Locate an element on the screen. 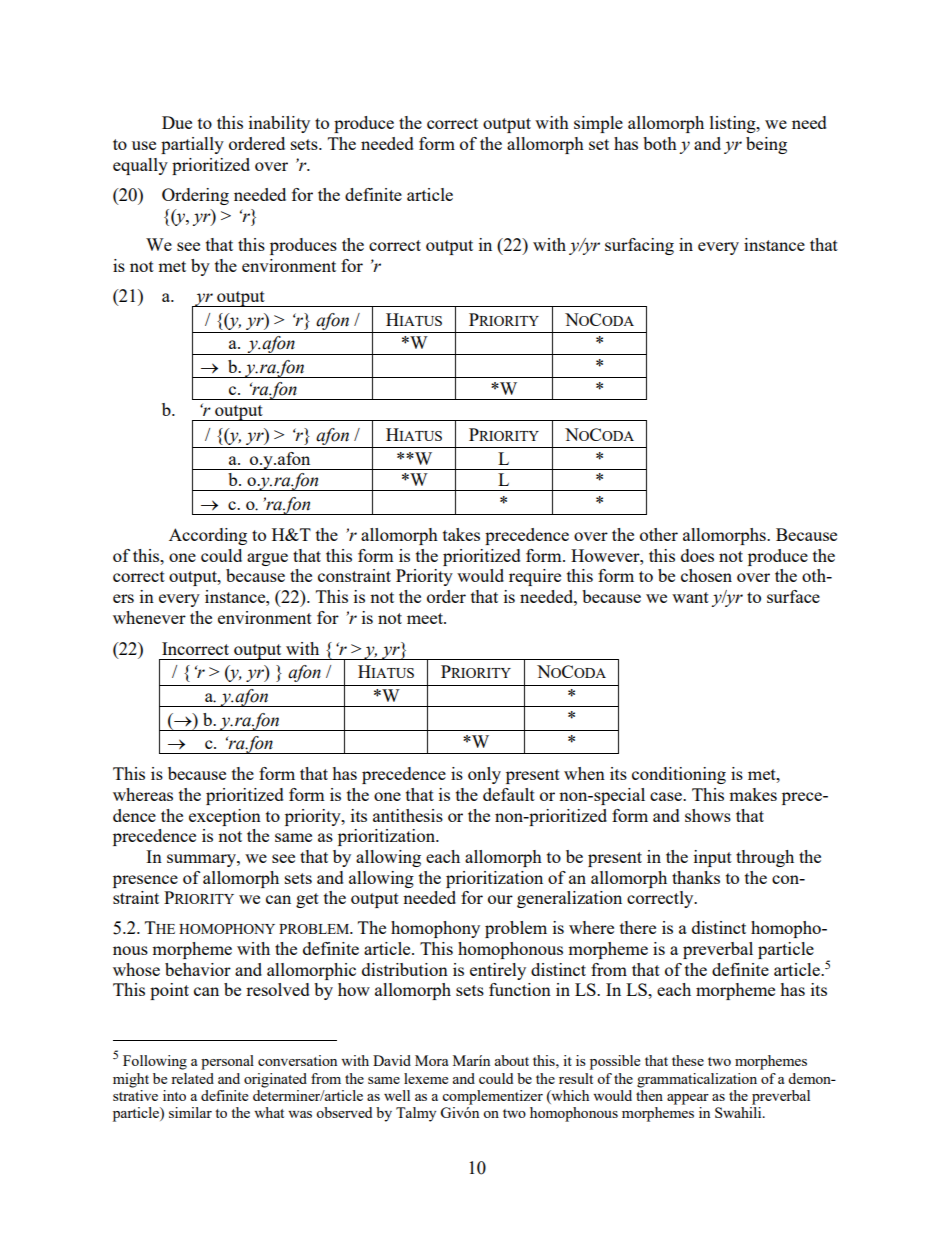 The width and height of the screenshot is (952, 1233). exception is located at coordinates (225, 817).
